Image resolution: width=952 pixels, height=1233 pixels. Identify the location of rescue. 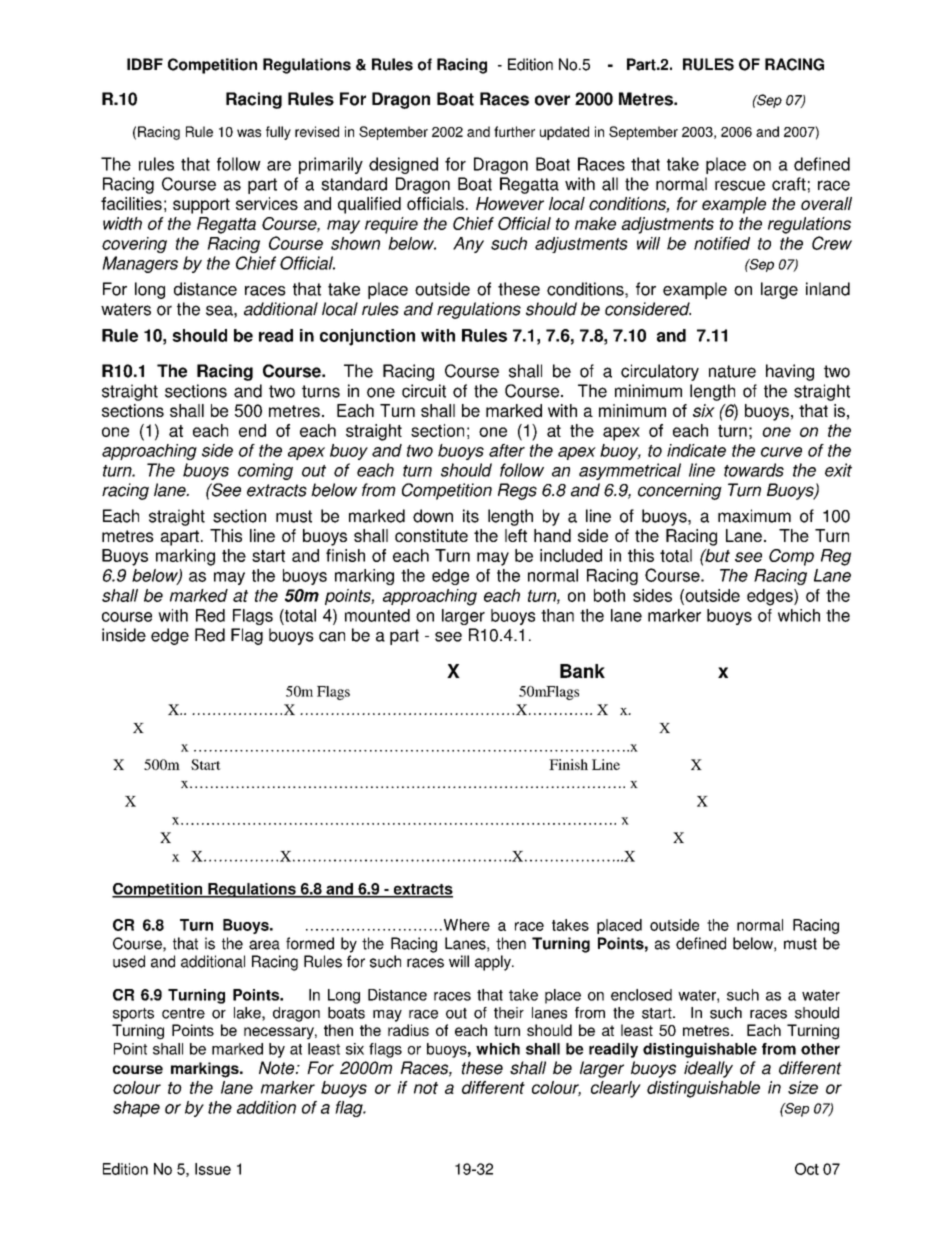
(740, 185).
